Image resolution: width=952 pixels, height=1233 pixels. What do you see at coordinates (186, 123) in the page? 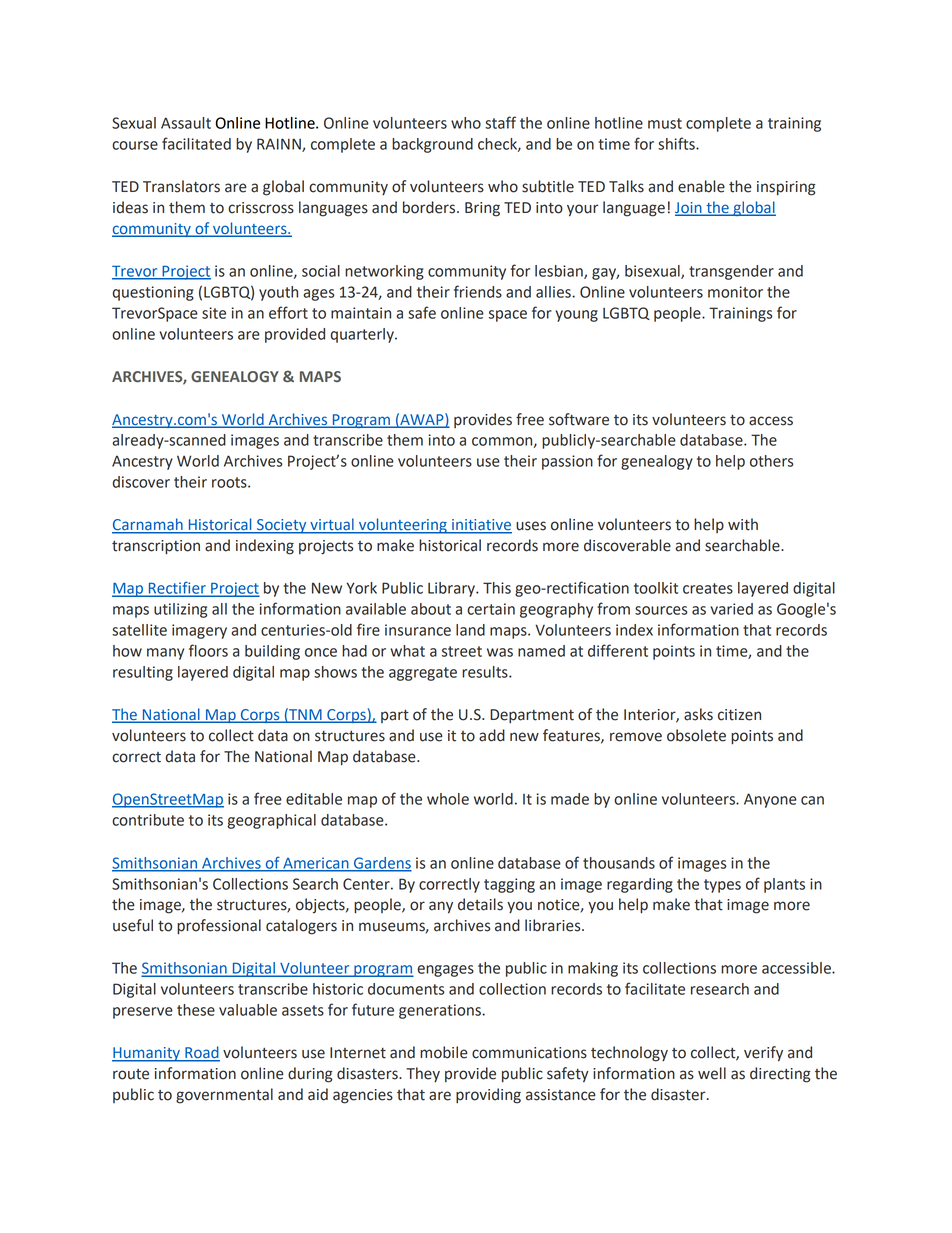
I see `Assault` at bounding box center [186, 123].
